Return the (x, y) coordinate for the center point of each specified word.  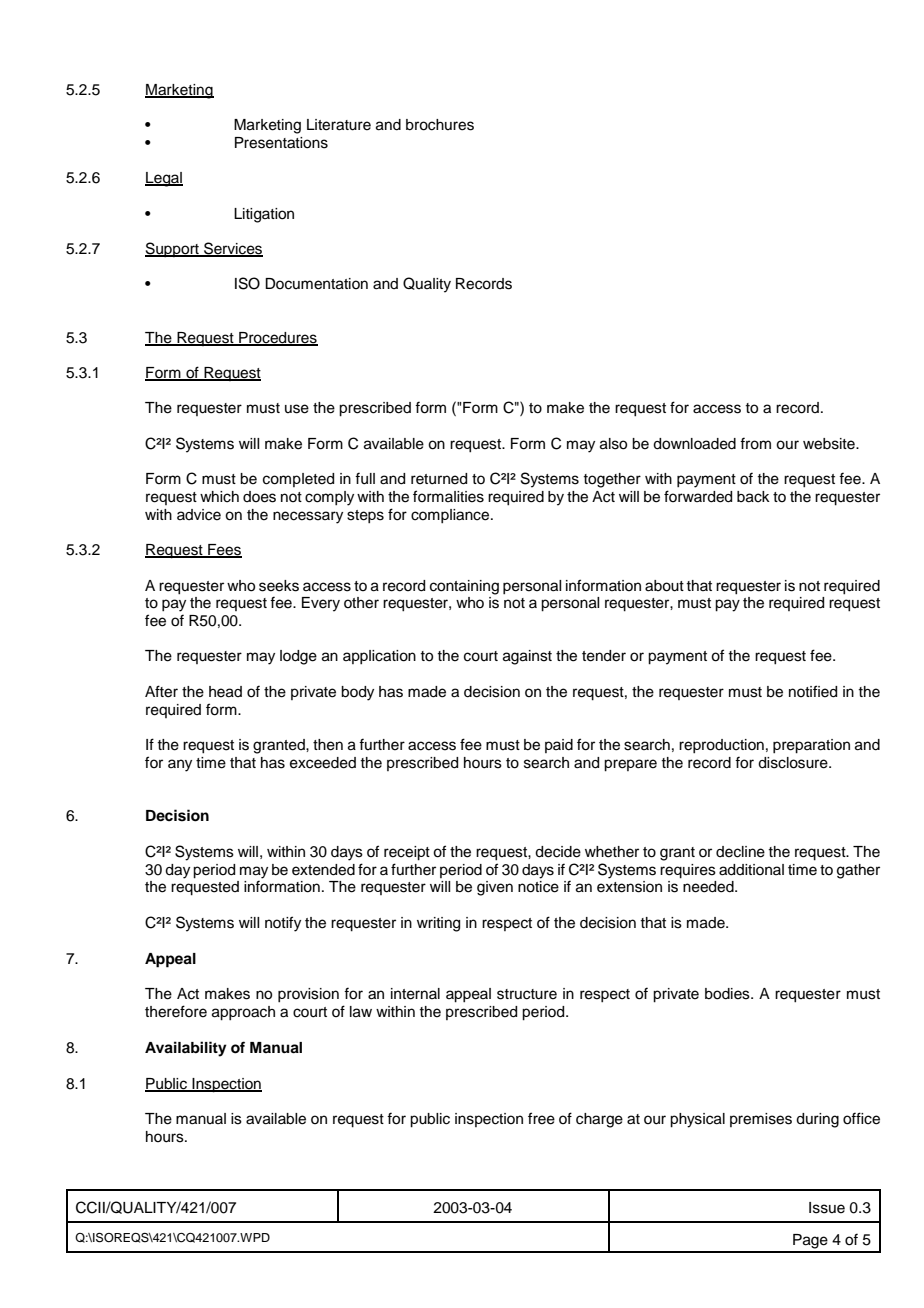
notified (813, 691)
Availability (186, 1049)
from (755, 443)
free (541, 1118)
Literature (339, 125)
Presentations (281, 143)
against (527, 657)
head (225, 692)
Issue (827, 1208)
